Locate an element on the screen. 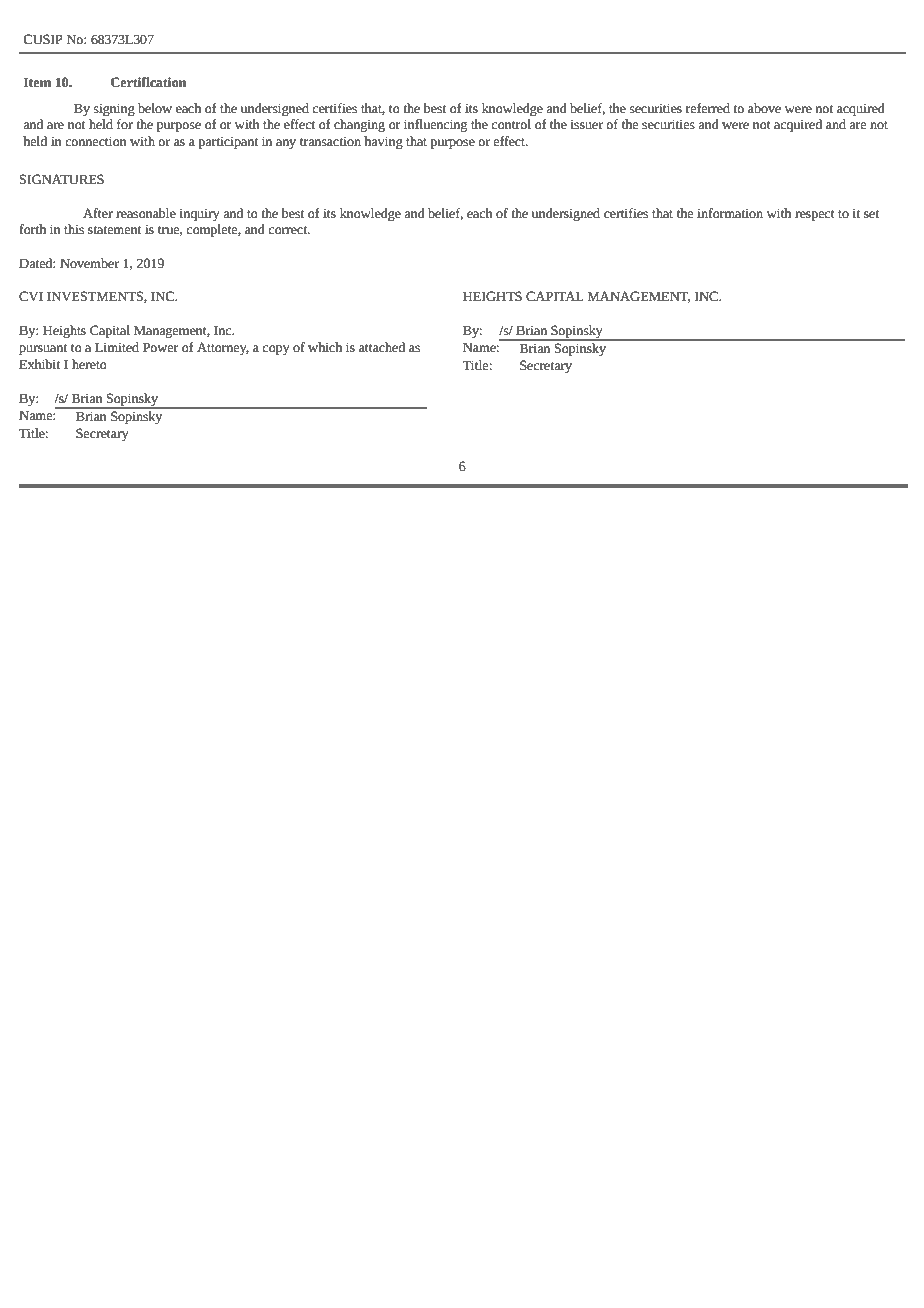 The width and height of the screenshot is (924, 1308). attached is located at coordinates (382, 347).
